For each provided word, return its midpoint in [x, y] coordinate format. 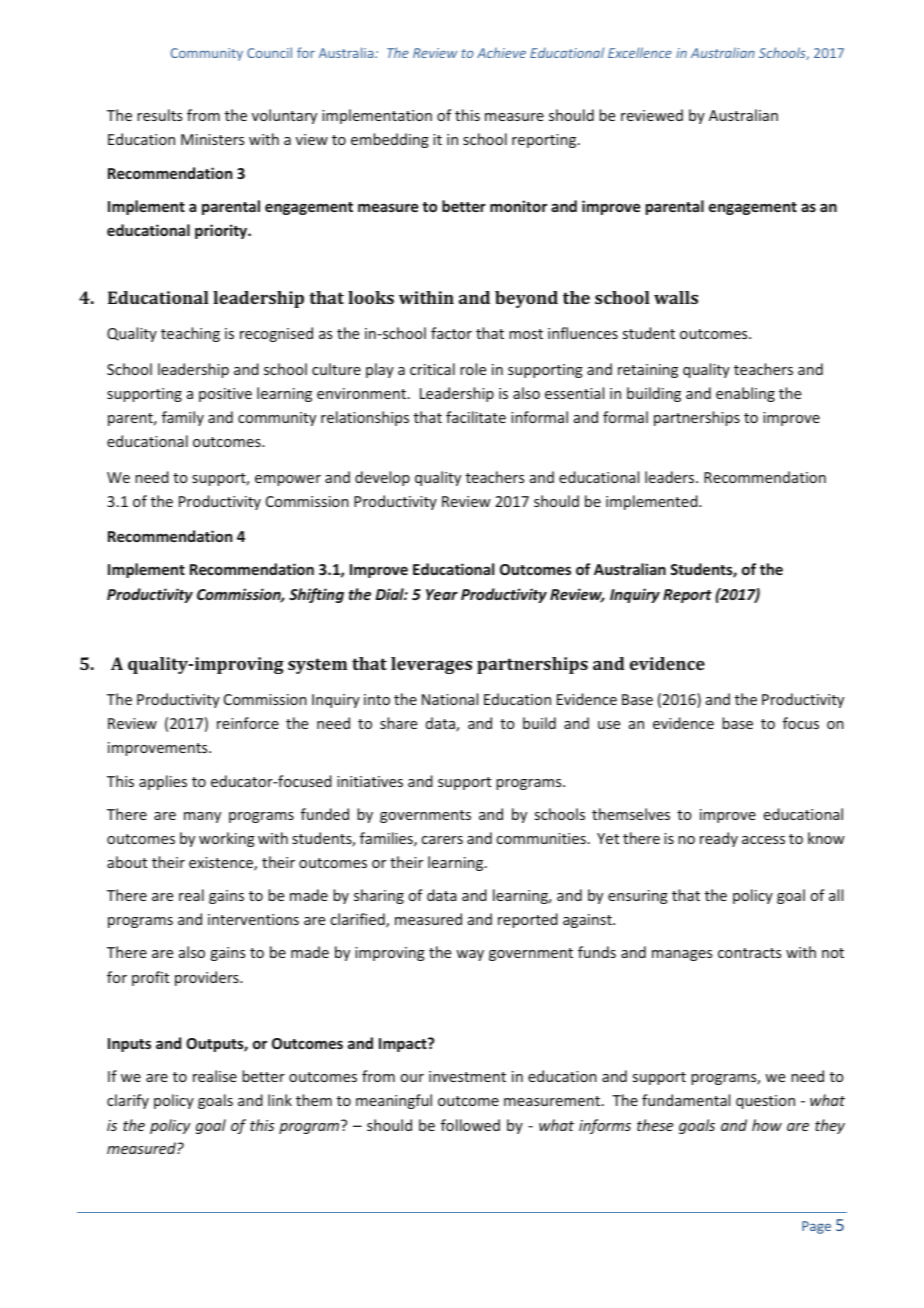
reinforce [248, 723]
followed [470, 1125]
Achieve [501, 52]
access [763, 840]
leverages [431, 665]
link [280, 1100]
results [159, 115]
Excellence [640, 52]
